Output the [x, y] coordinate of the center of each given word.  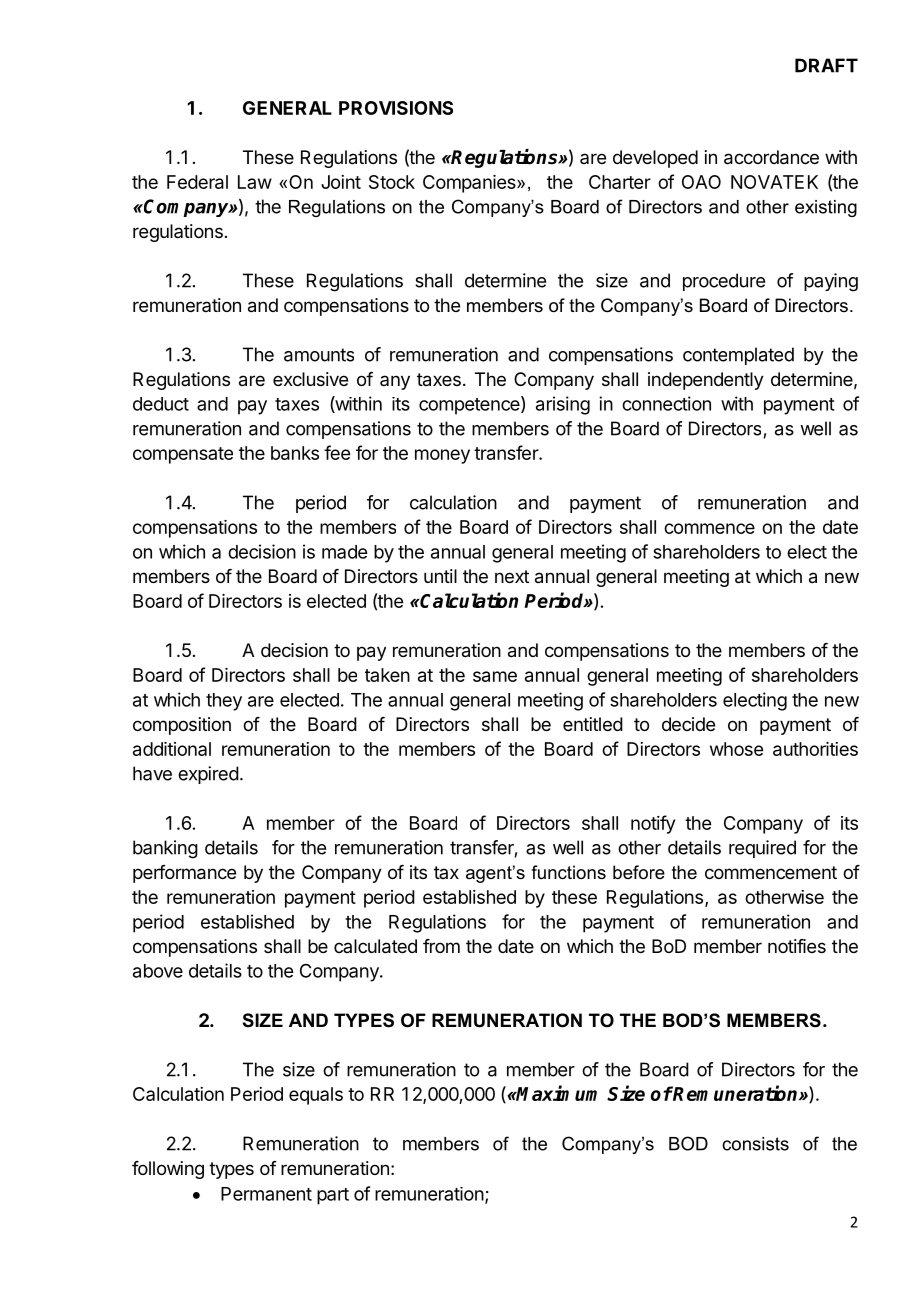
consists [755, 1144]
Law [255, 182]
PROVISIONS [396, 108]
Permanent [266, 1194]
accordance [771, 157]
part [333, 1196]
